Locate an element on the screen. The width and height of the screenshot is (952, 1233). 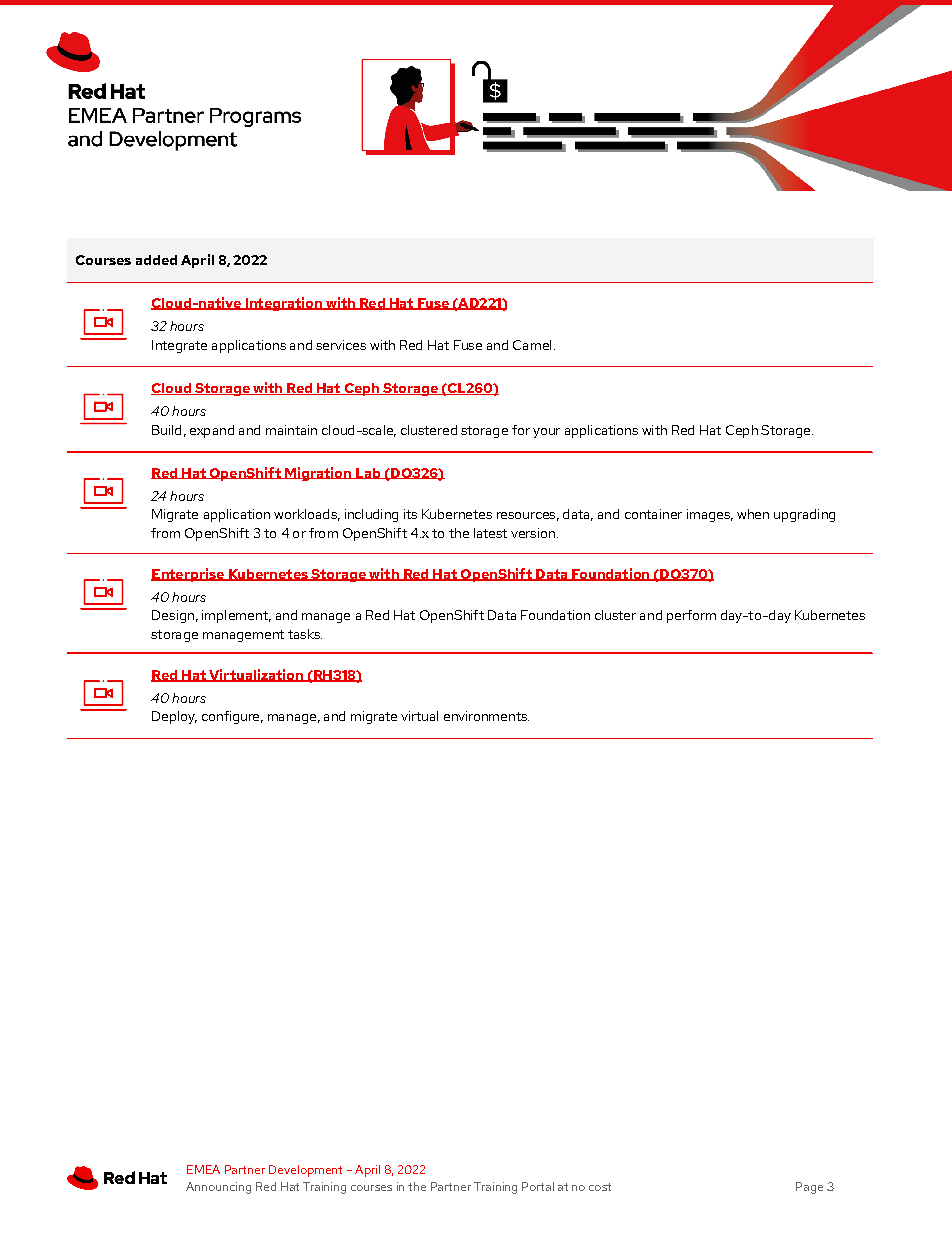
Integration is located at coordinates (283, 304).
